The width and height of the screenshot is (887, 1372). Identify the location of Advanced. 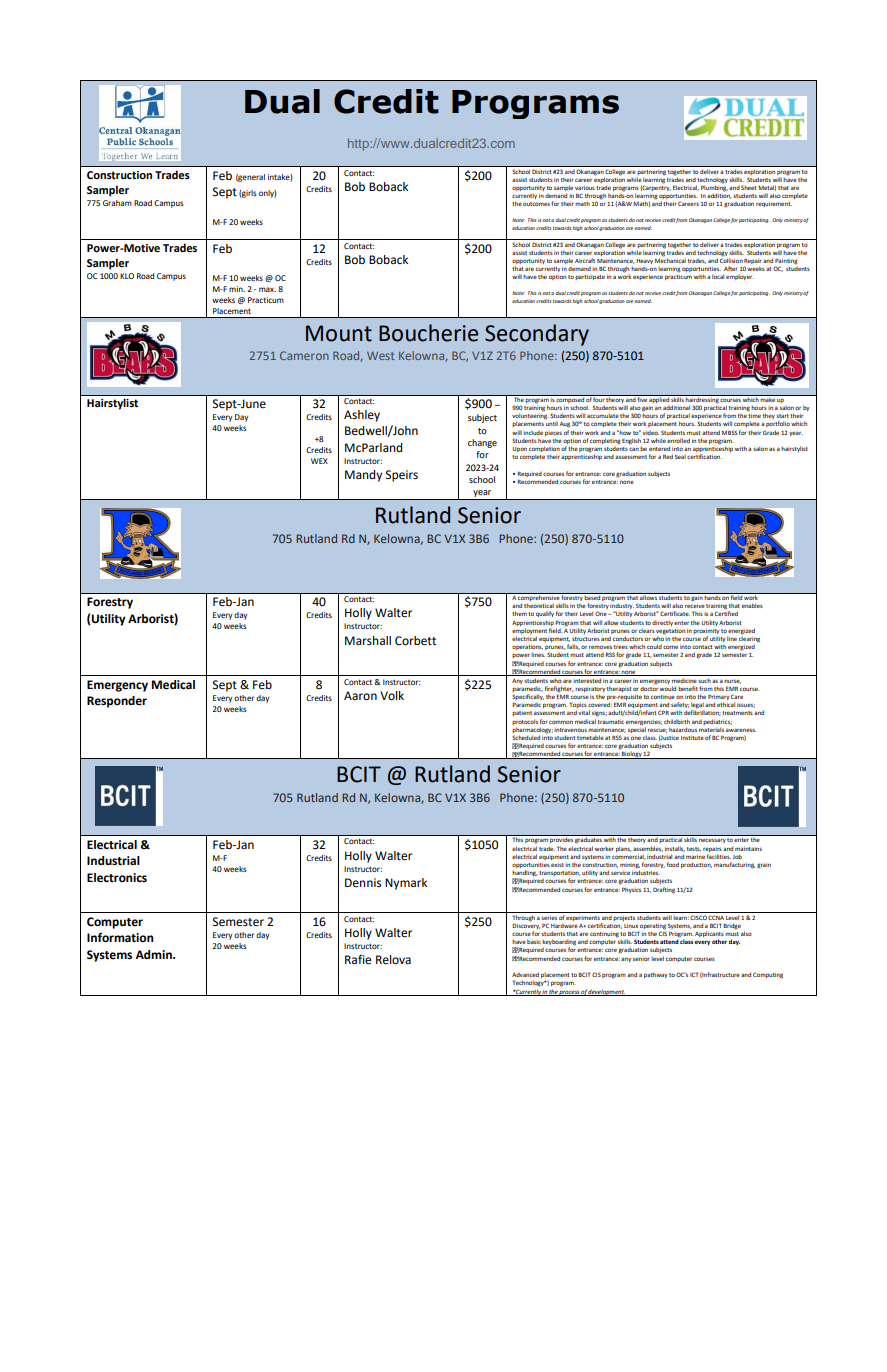
(525, 974).
